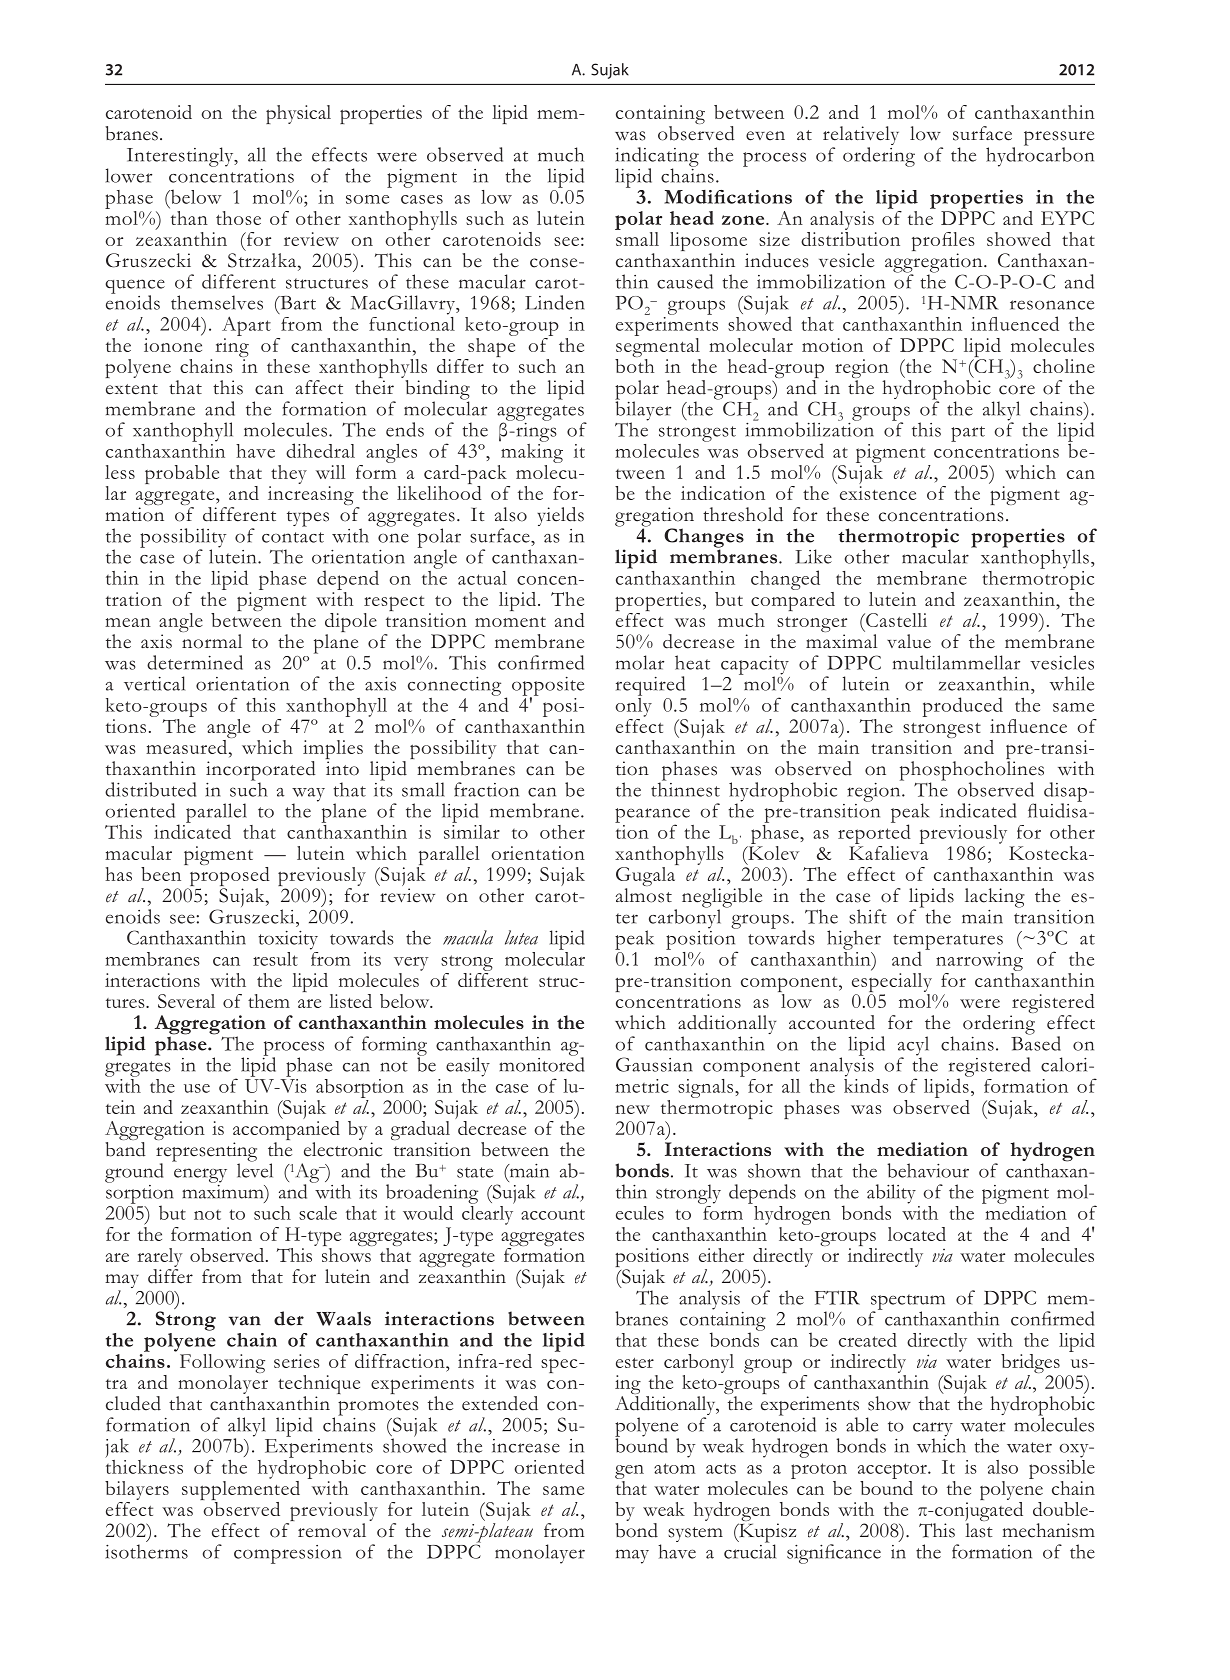  I want to click on increase, so click(526, 1446).
